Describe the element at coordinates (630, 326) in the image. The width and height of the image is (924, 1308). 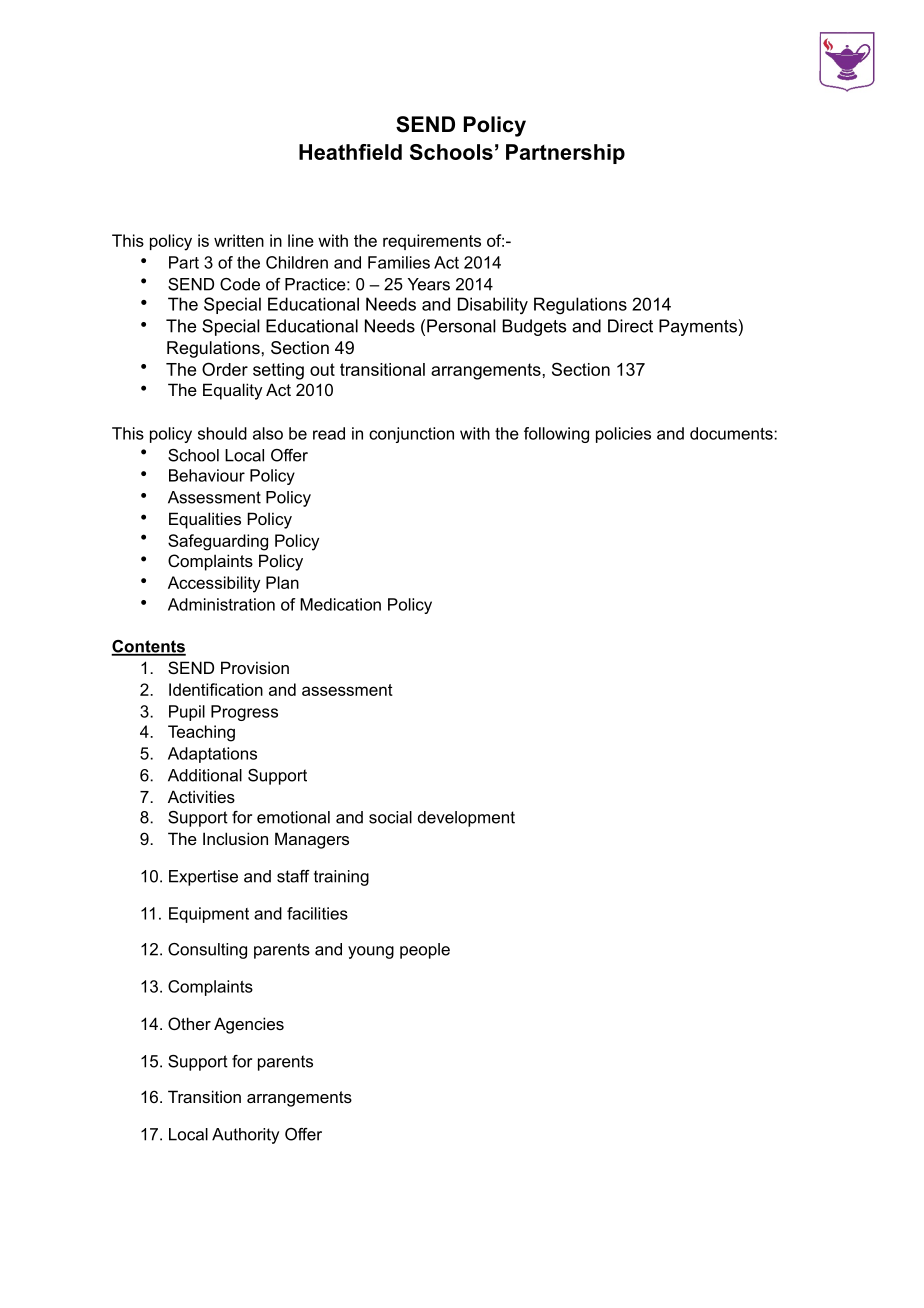
I see `Direct` at that location.
